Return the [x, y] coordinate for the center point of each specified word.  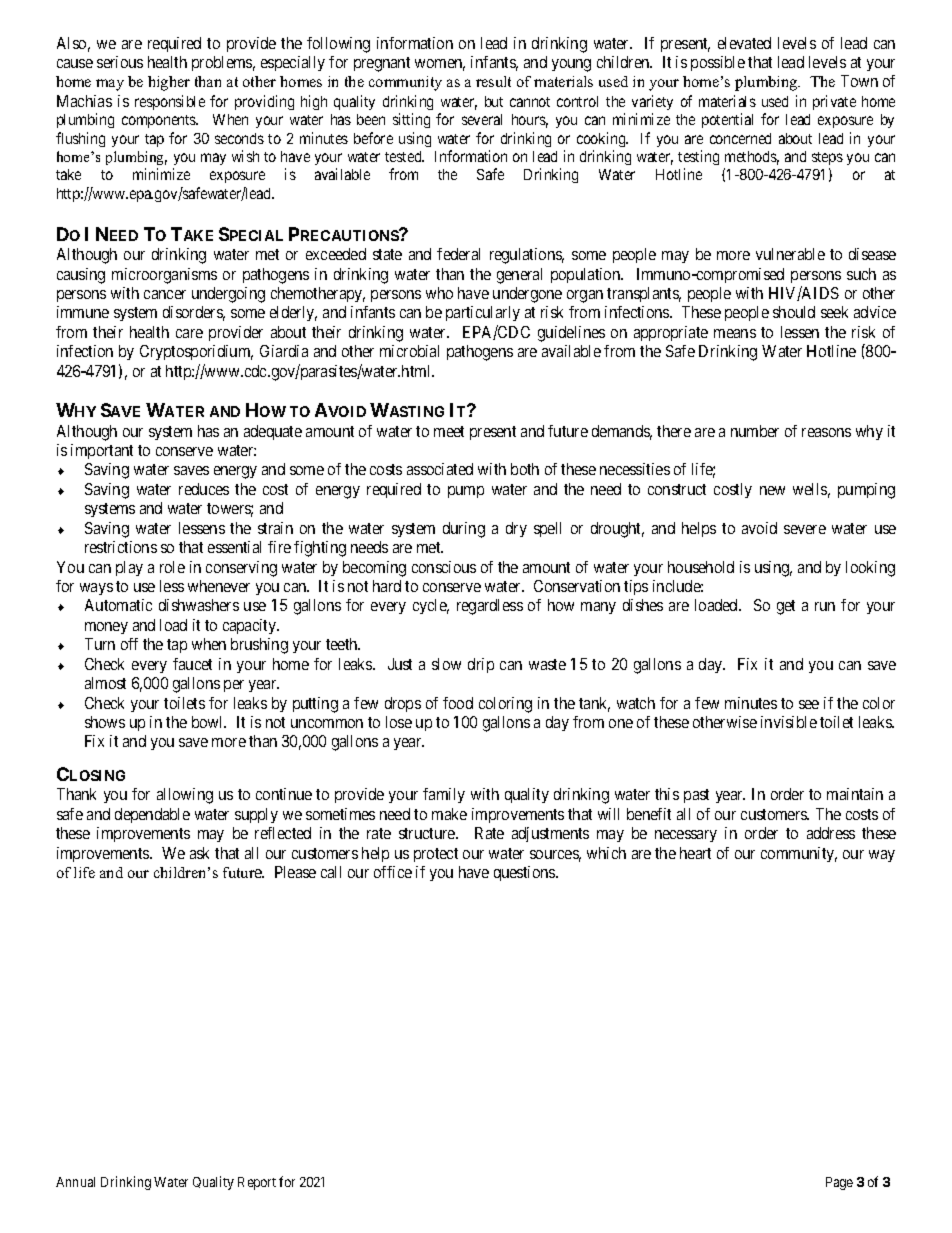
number [755, 431]
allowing [185, 796]
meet [449, 431]
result [493, 81]
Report [257, 1183]
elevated [744, 43]
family [444, 795]
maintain [855, 794]
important [102, 451]
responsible [170, 102]
